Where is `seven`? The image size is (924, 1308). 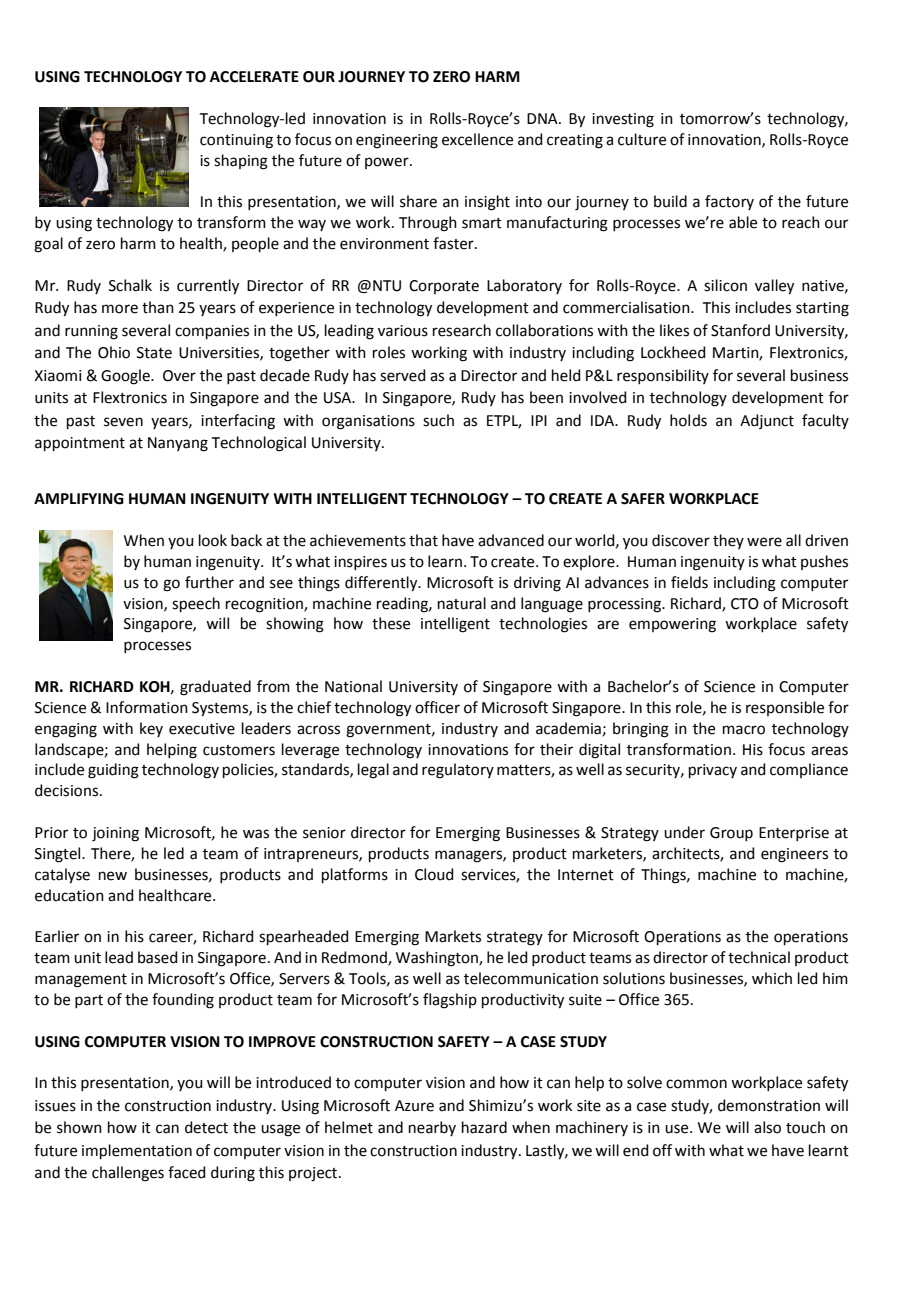
seven is located at coordinates (123, 422).
